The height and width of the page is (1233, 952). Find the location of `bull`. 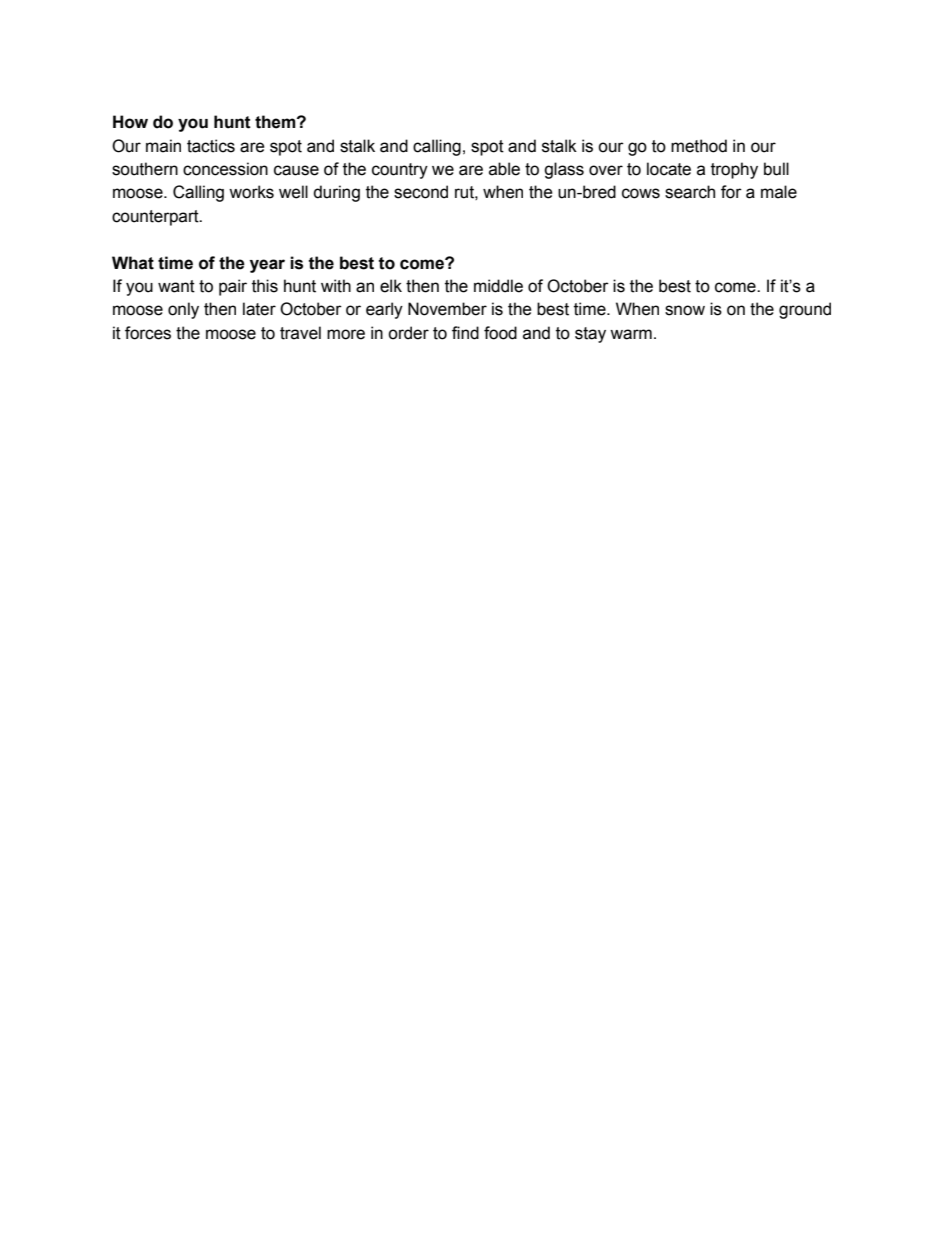

bull is located at coordinates (776, 169).
